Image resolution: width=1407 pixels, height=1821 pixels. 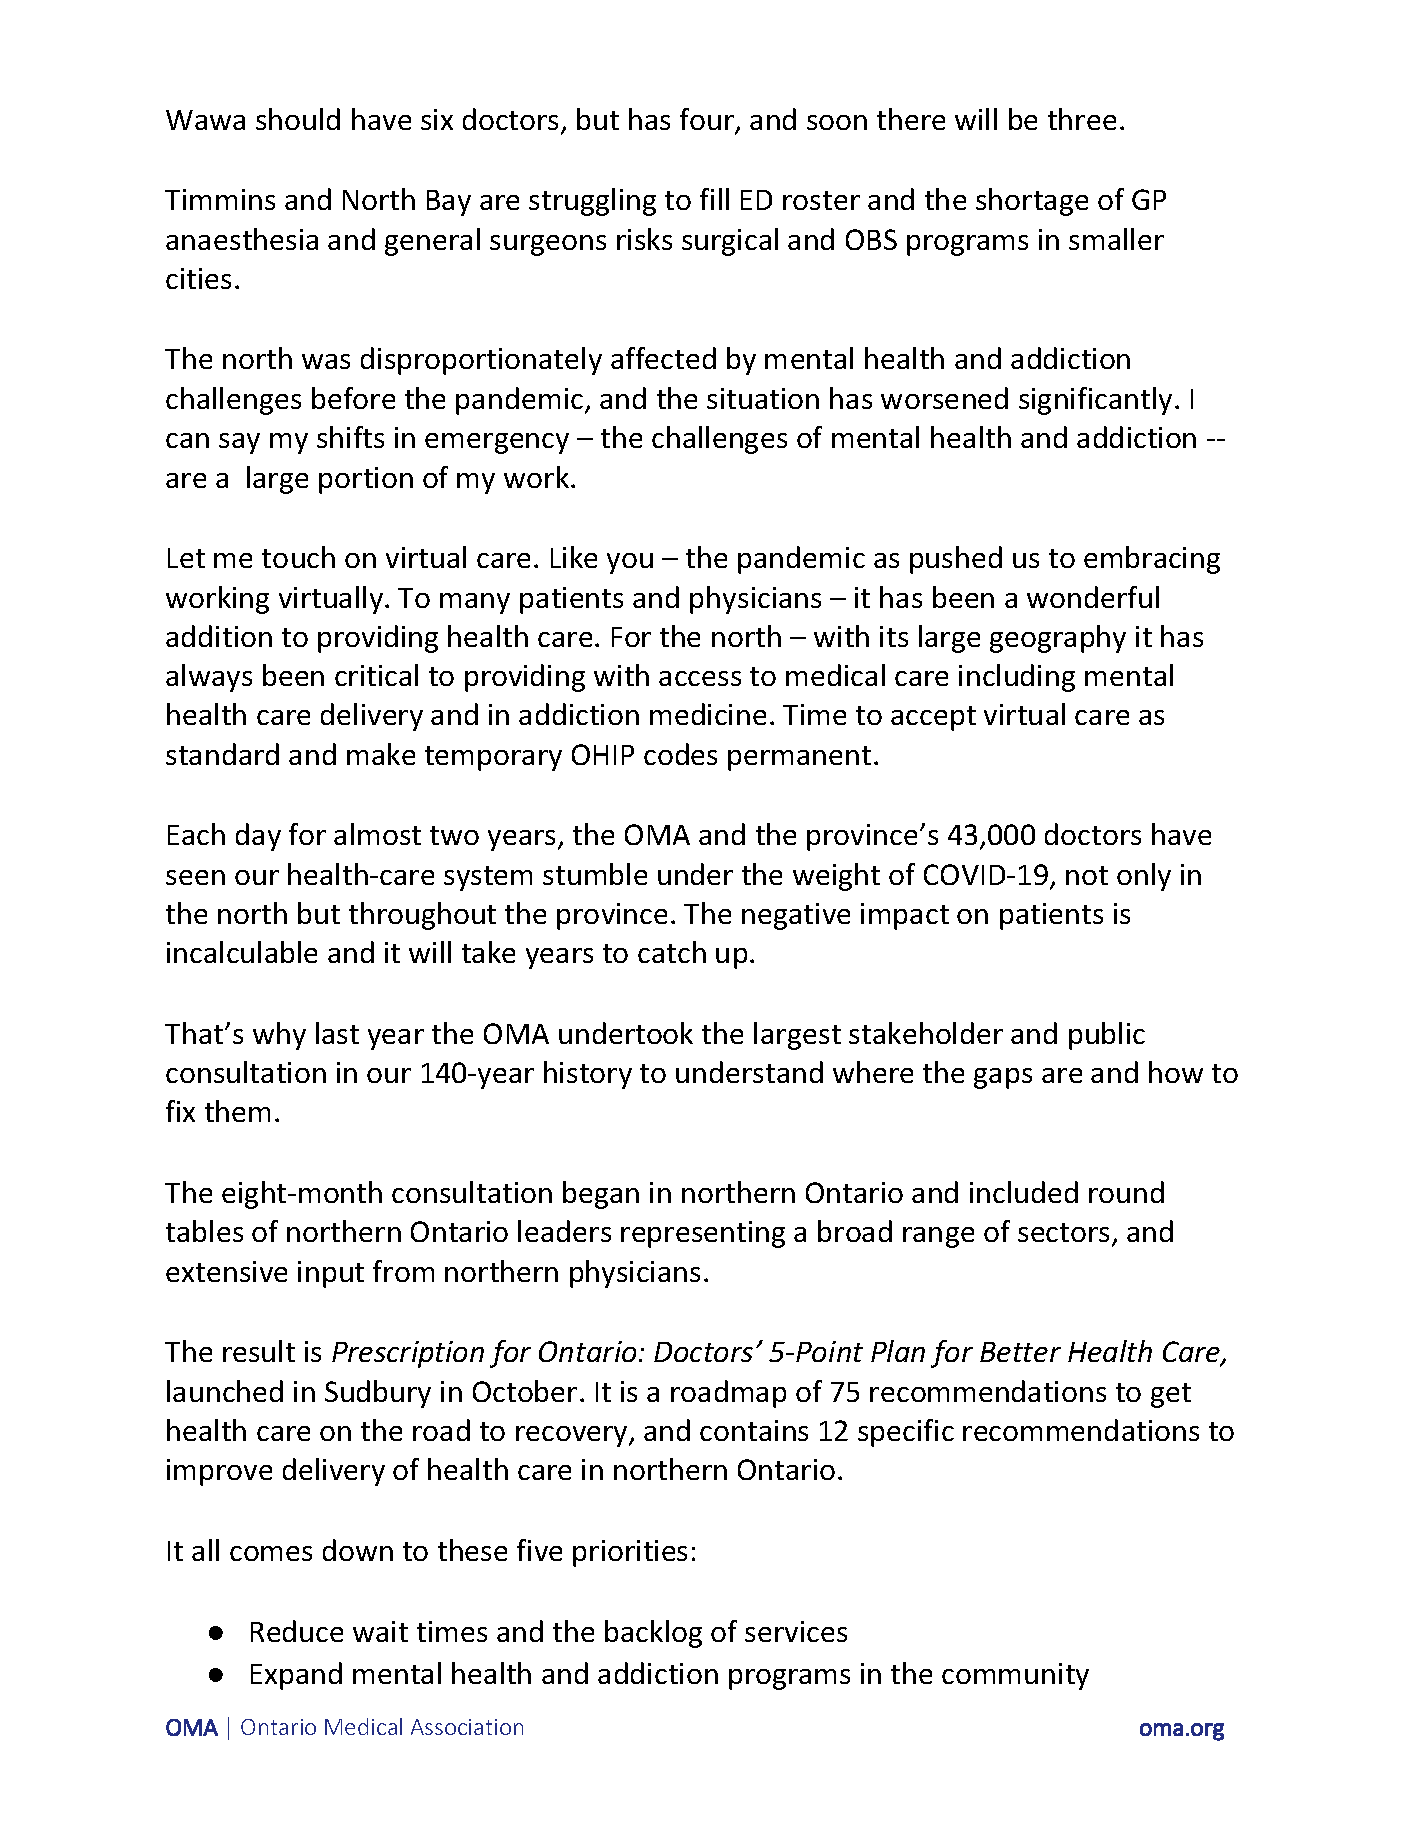 What do you see at coordinates (1032, 202) in the page?
I see `shortage` at bounding box center [1032, 202].
